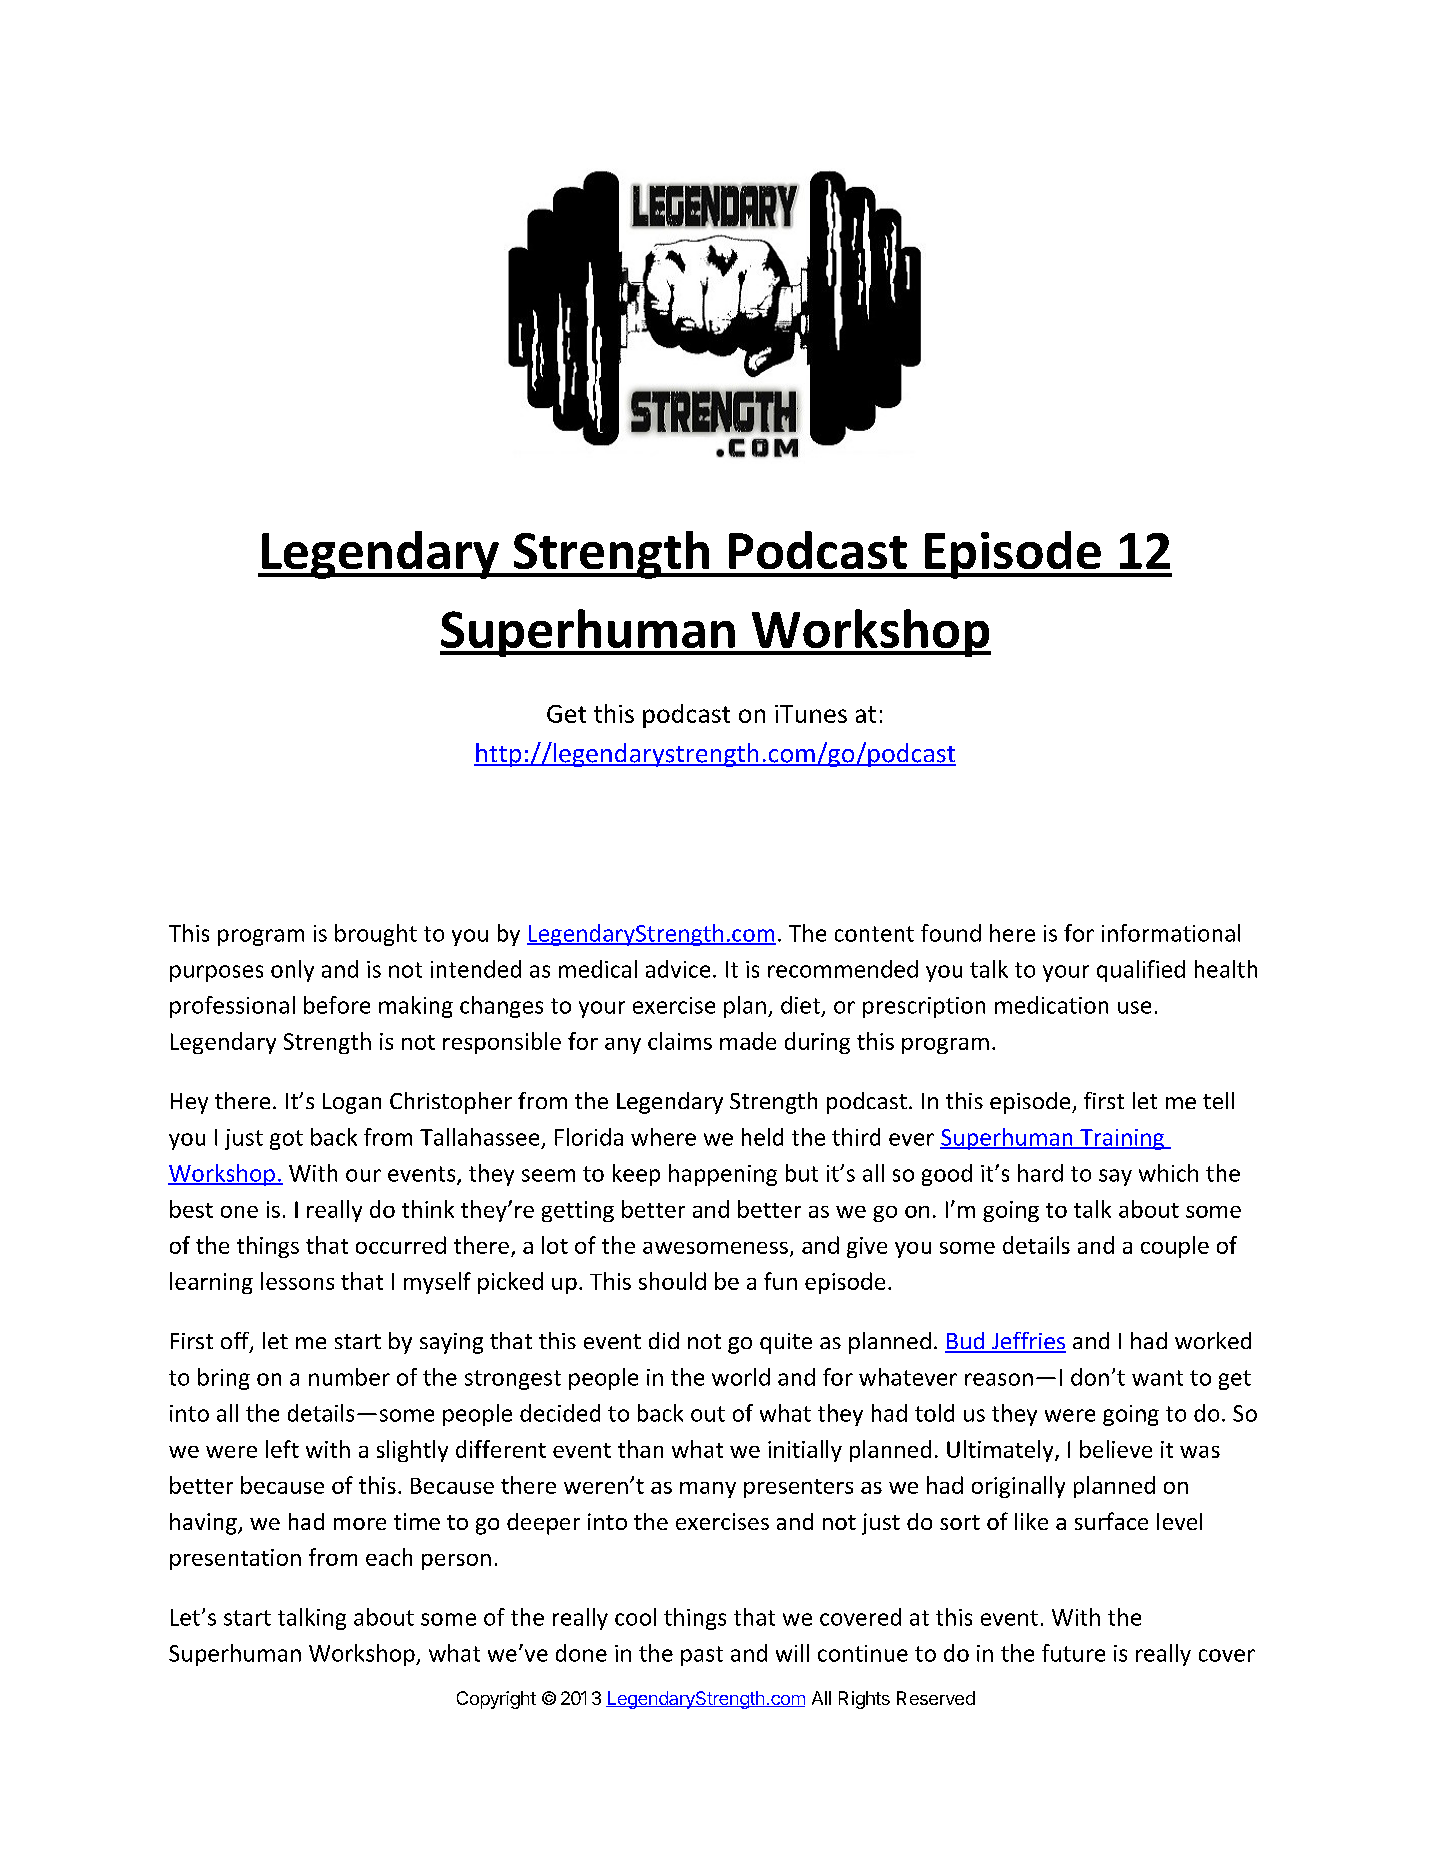 The image size is (1430, 1851). What do you see at coordinates (297, 1281) in the screenshot?
I see `lessons` at bounding box center [297, 1281].
